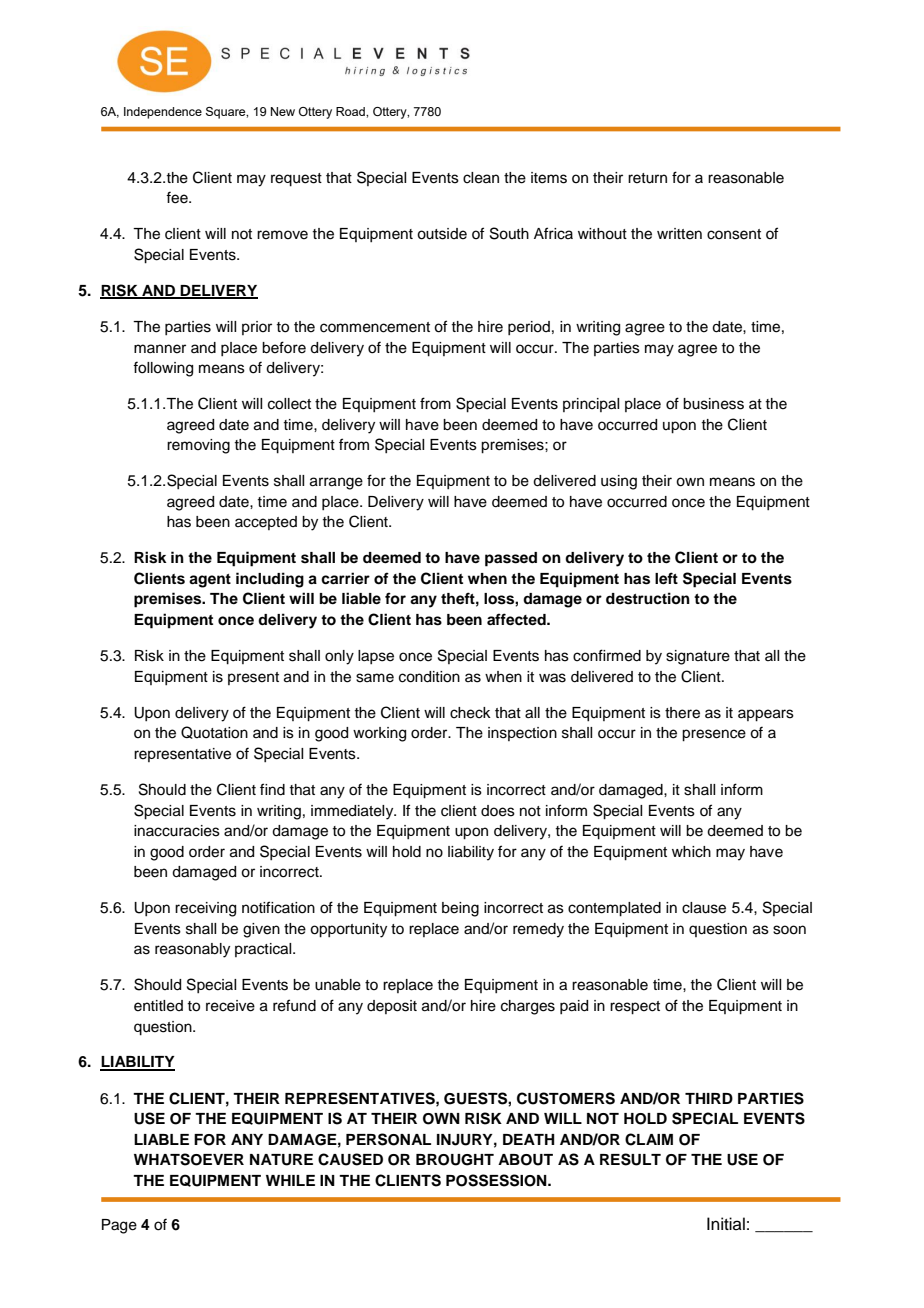  Describe the element at coordinates (481, 178) in the image. I see `clean` at that location.
